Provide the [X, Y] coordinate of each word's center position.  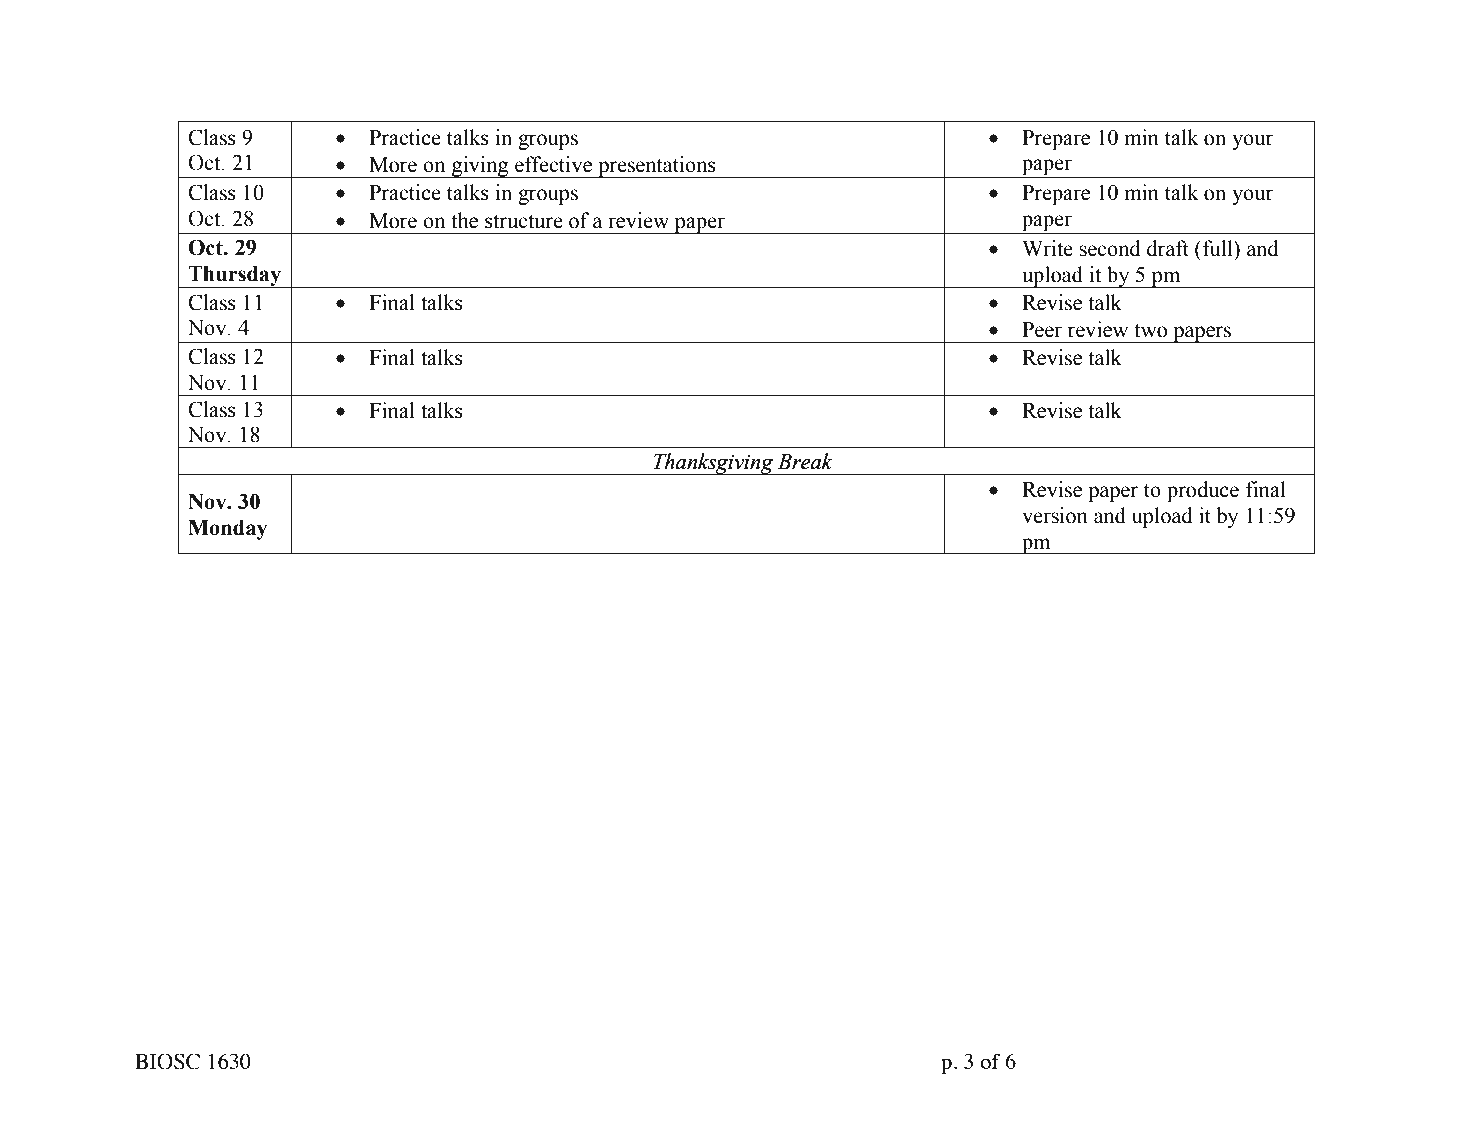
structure [524, 221]
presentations [657, 167]
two [1150, 330]
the [464, 220]
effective [553, 164]
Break [805, 461]
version [1055, 515]
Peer [1042, 330]
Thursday [235, 277]
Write [1047, 248]
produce [1203, 491]
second [1110, 248]
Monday [227, 530]
